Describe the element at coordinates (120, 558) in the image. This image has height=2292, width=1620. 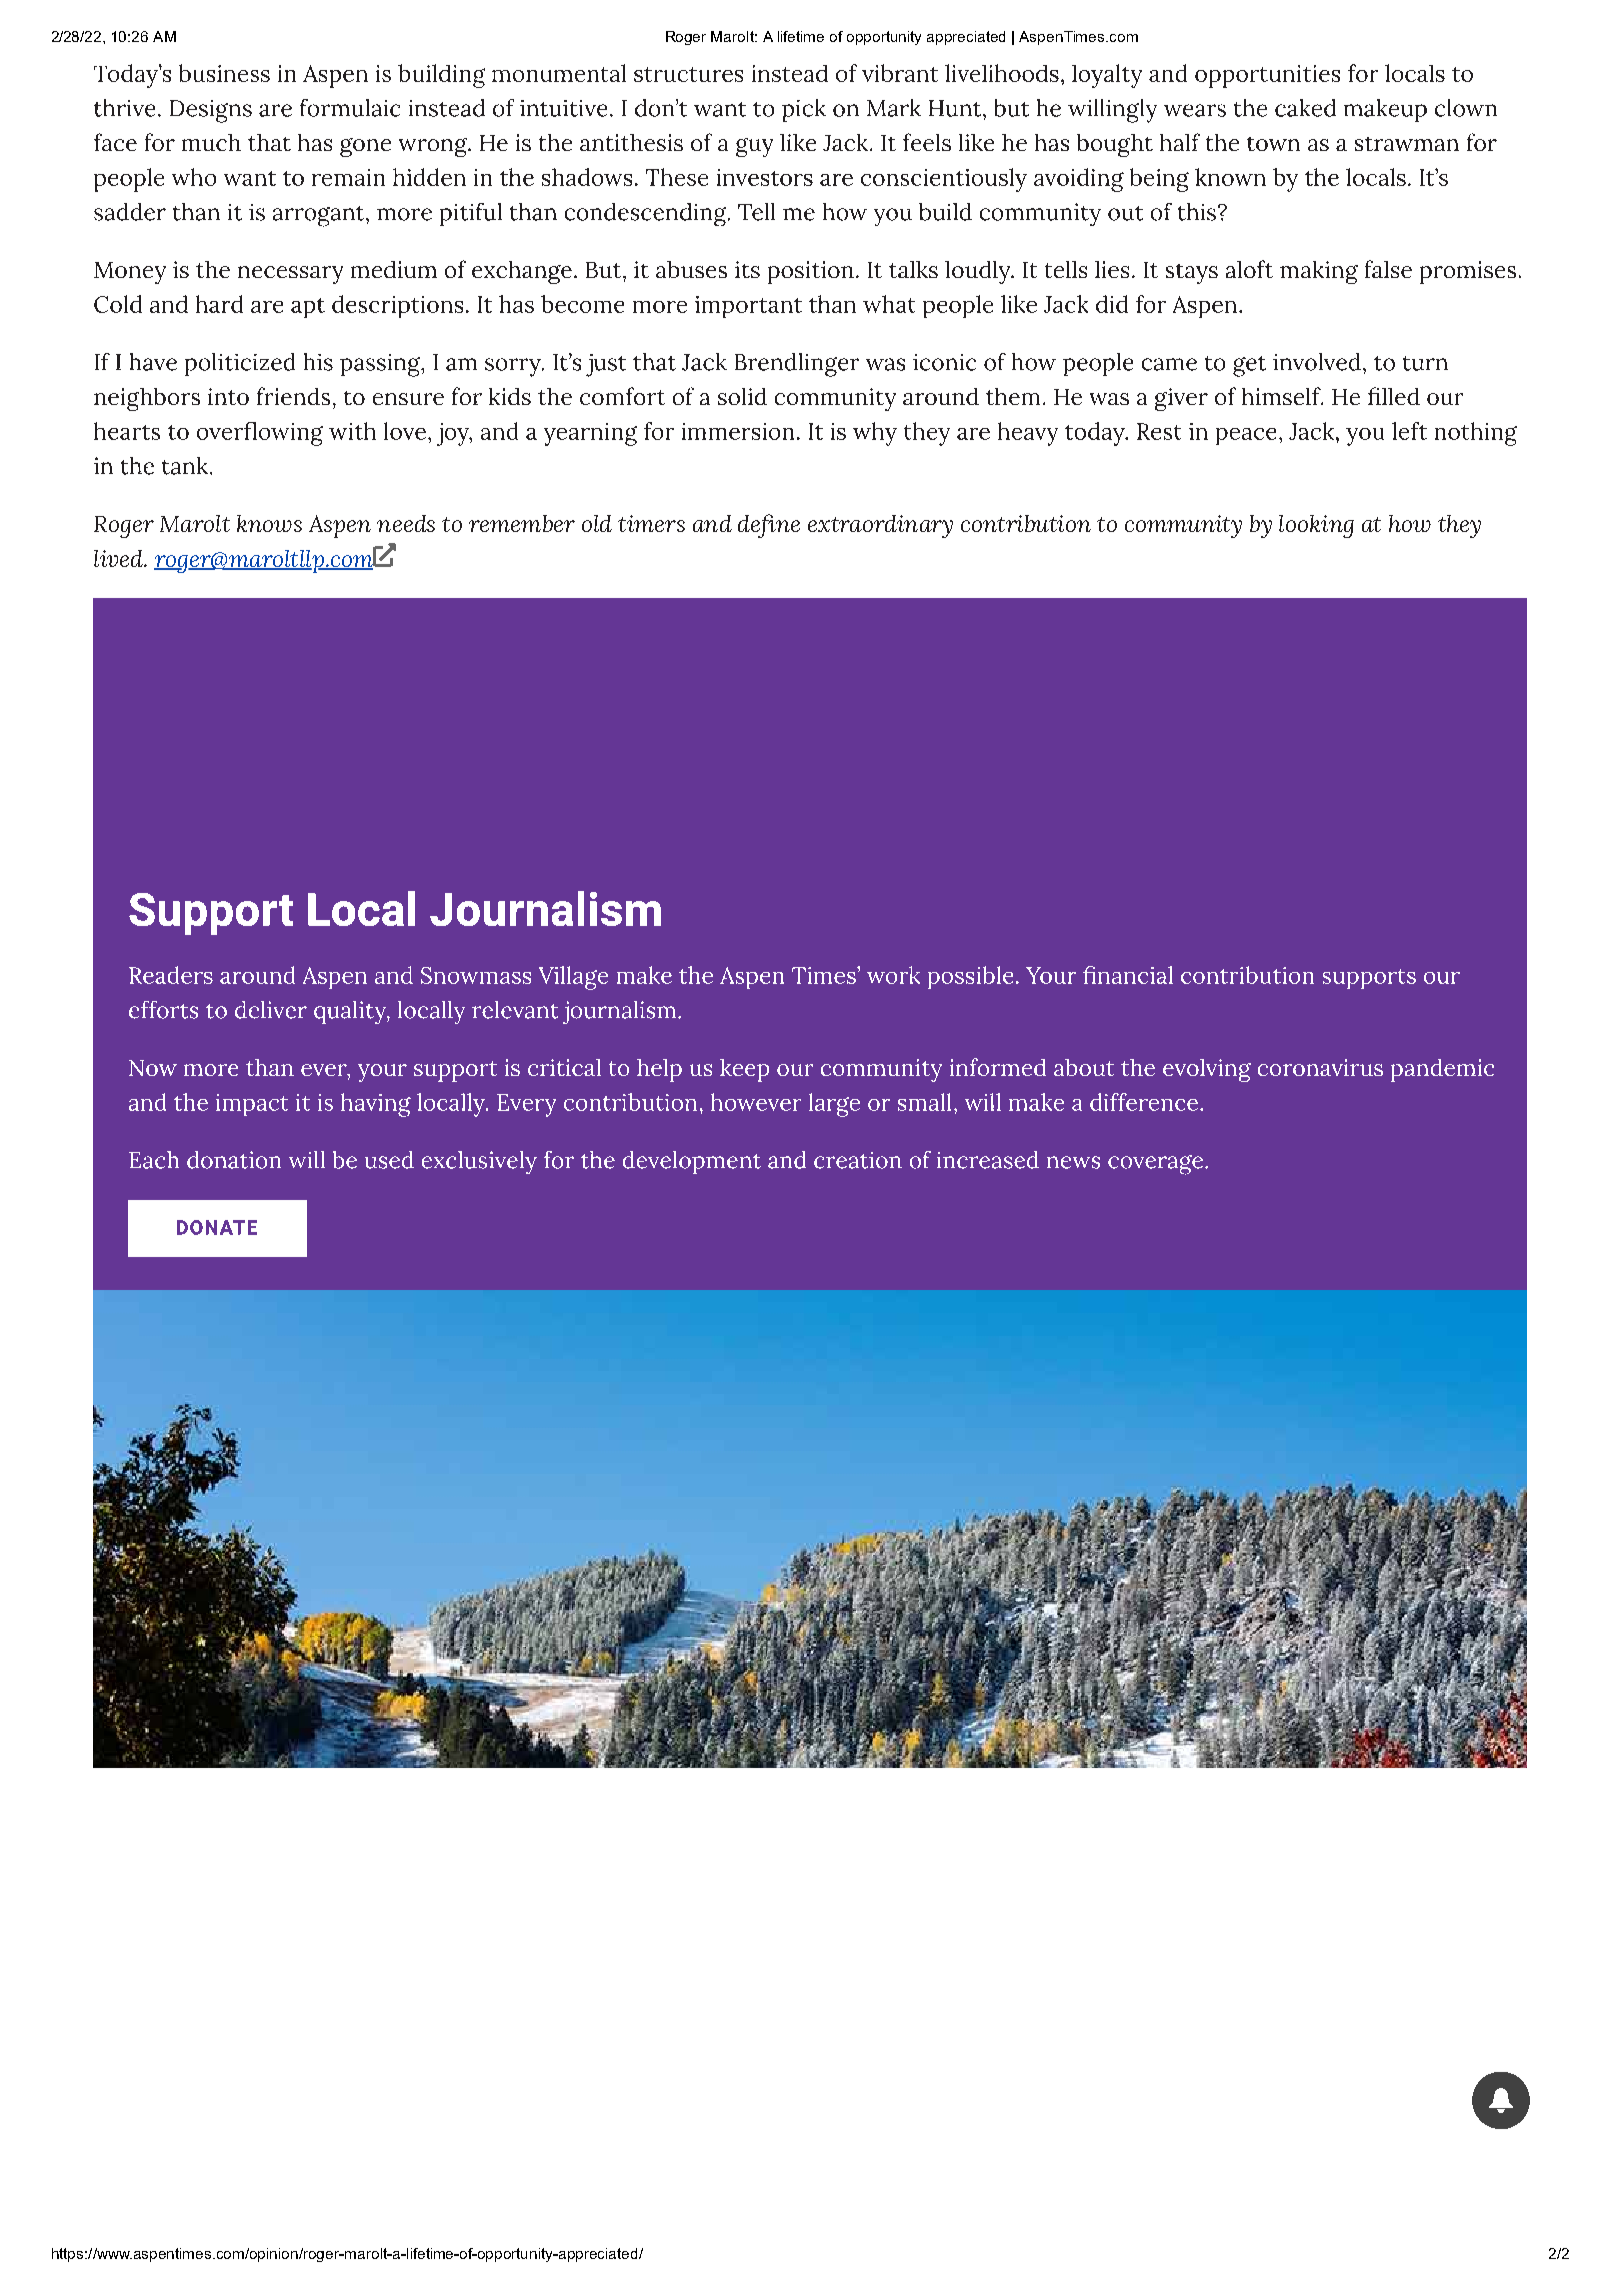
I see `lived` at that location.
